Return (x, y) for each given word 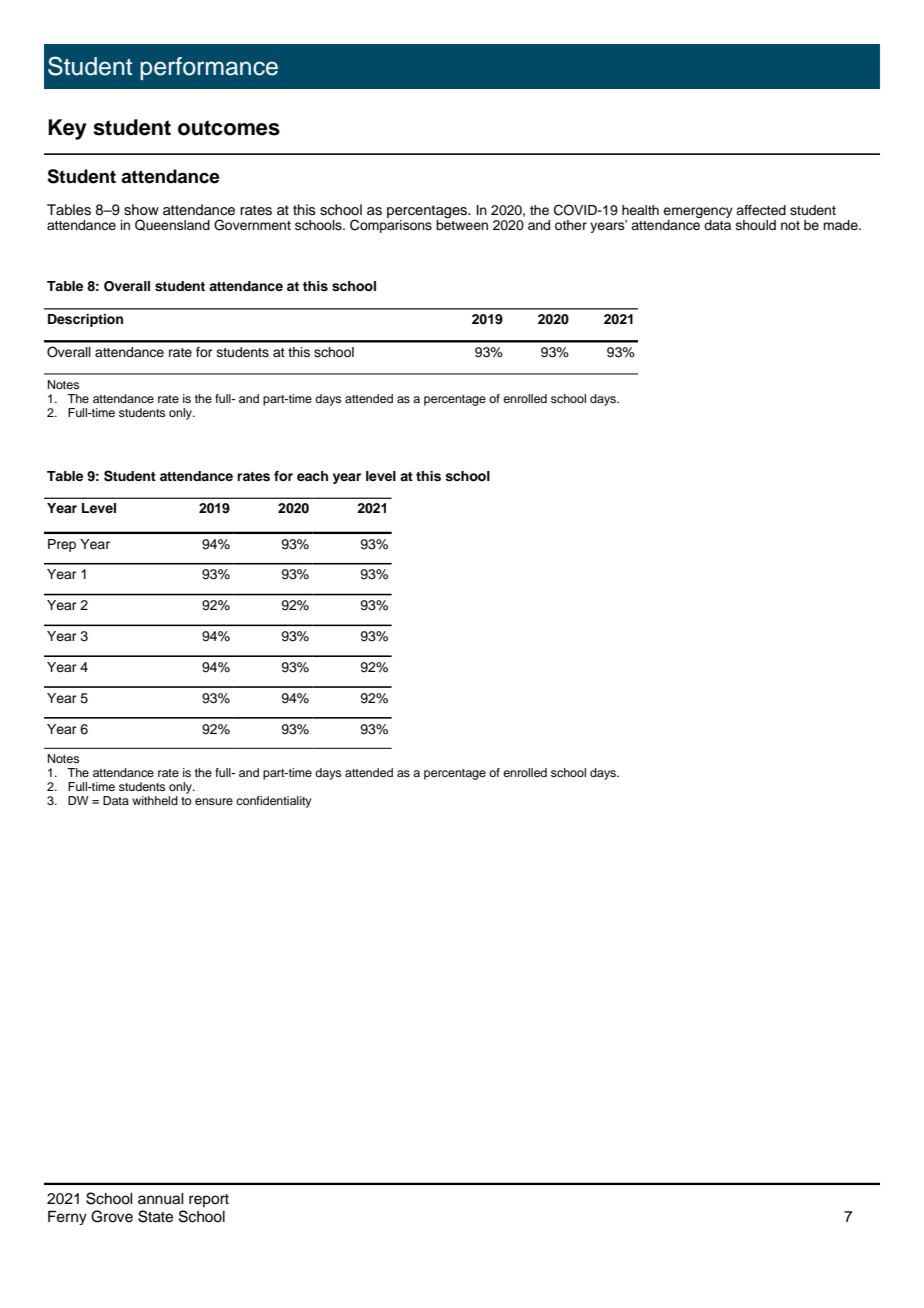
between (462, 224)
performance (209, 68)
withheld (155, 800)
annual (161, 1199)
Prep (62, 545)
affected (761, 210)
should (756, 225)
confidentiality (274, 802)
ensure (214, 801)
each (312, 476)
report (209, 1200)
